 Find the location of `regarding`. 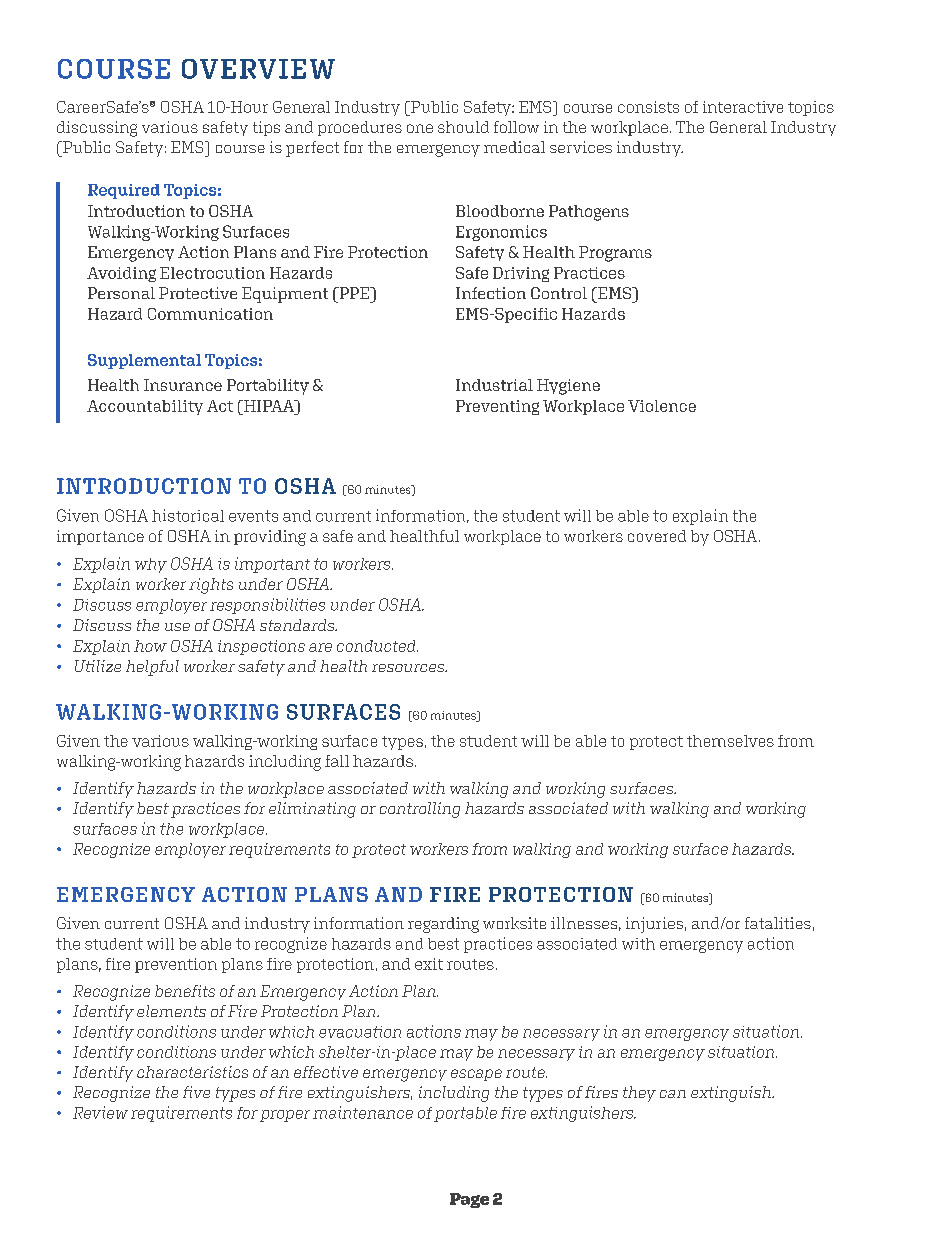

regarding is located at coordinates (443, 925).
